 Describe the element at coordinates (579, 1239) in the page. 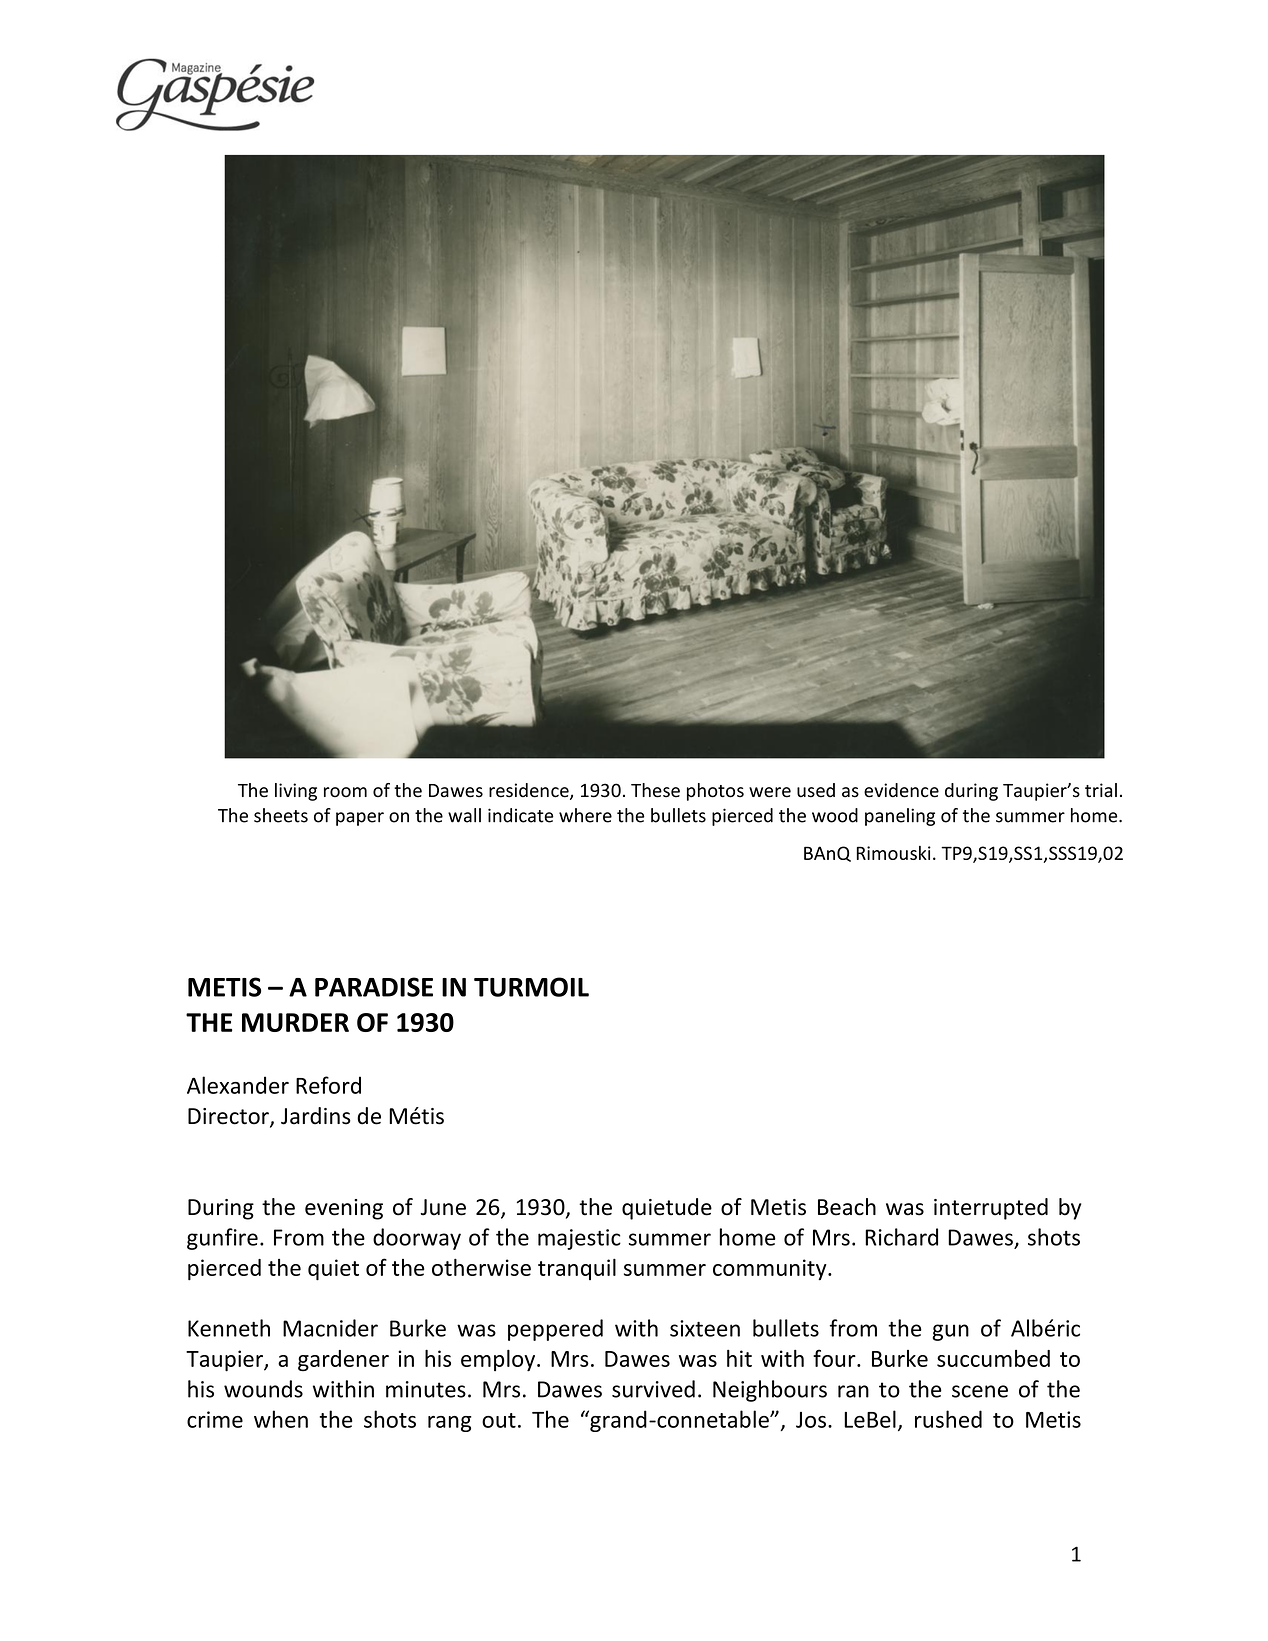

I see `majestic` at that location.
